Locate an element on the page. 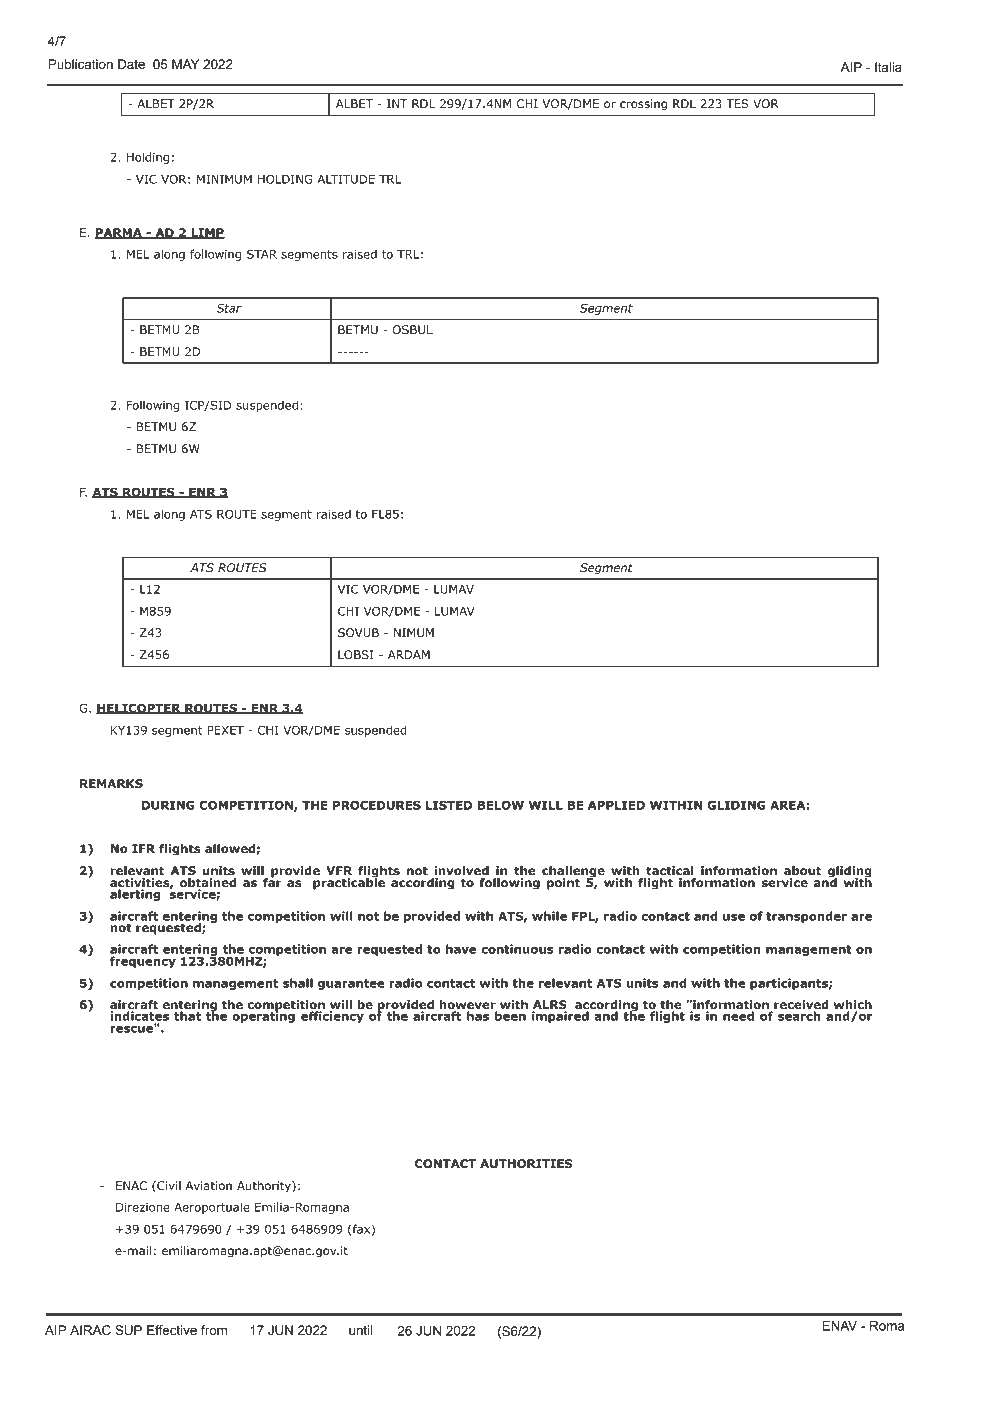 The height and width of the document is (1410, 997). Date is located at coordinates (131, 64).
